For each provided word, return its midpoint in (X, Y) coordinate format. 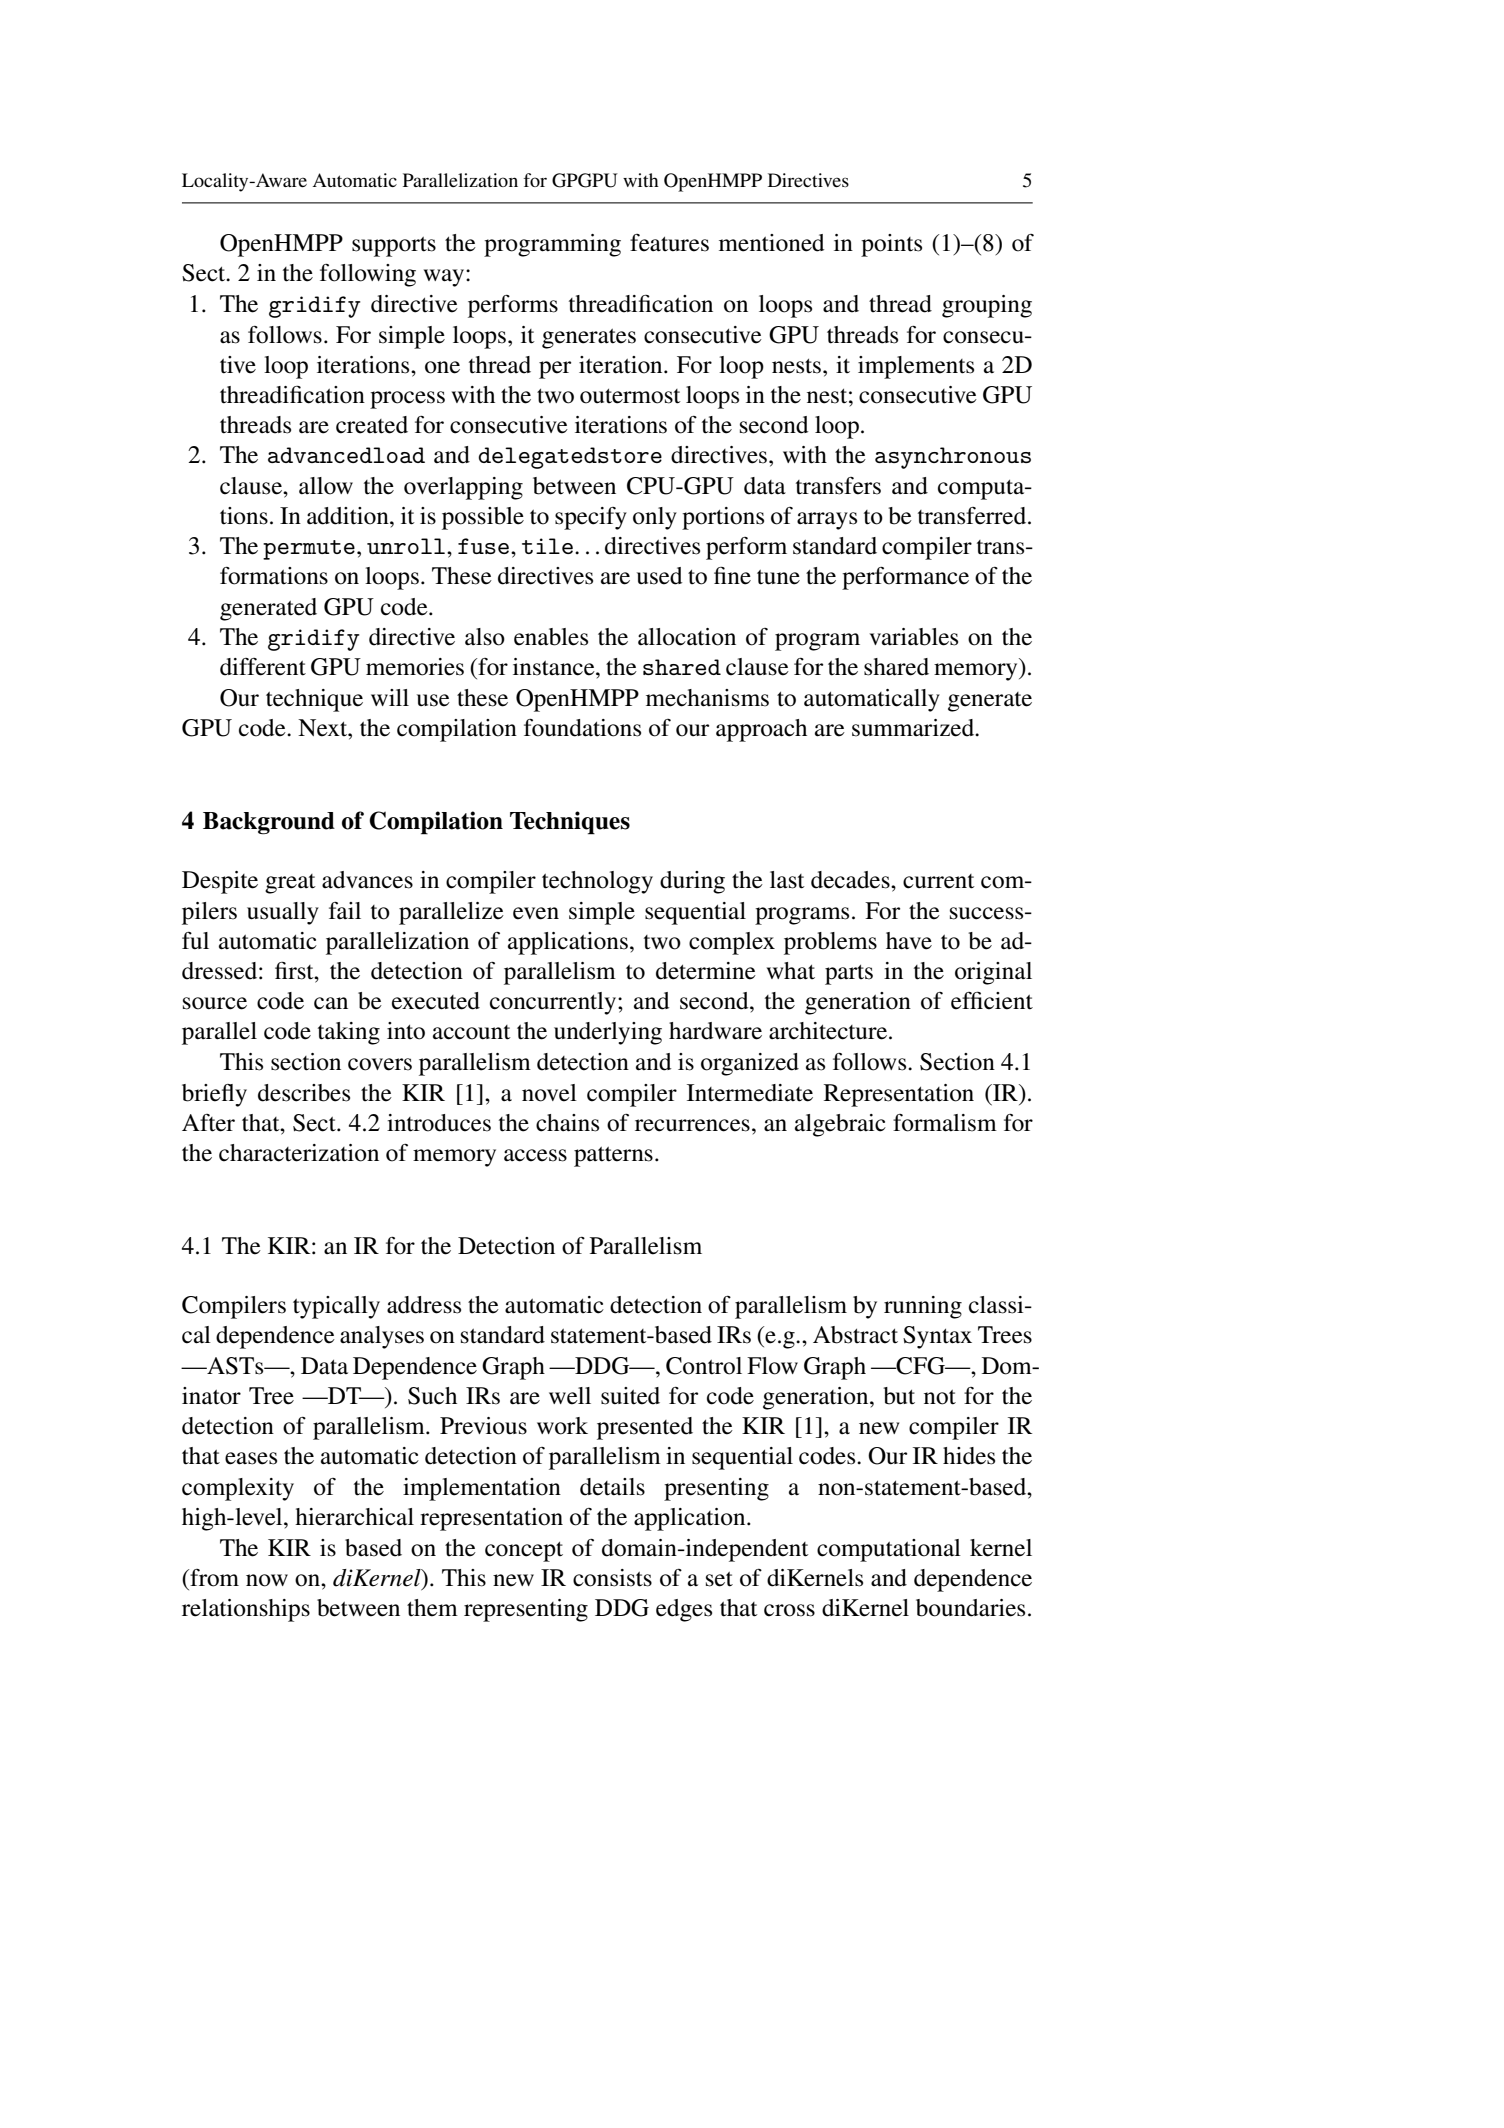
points (891, 245)
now (267, 1580)
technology (597, 882)
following (368, 275)
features (669, 243)
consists (612, 1578)
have (909, 941)
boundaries (970, 1608)
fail (345, 910)
